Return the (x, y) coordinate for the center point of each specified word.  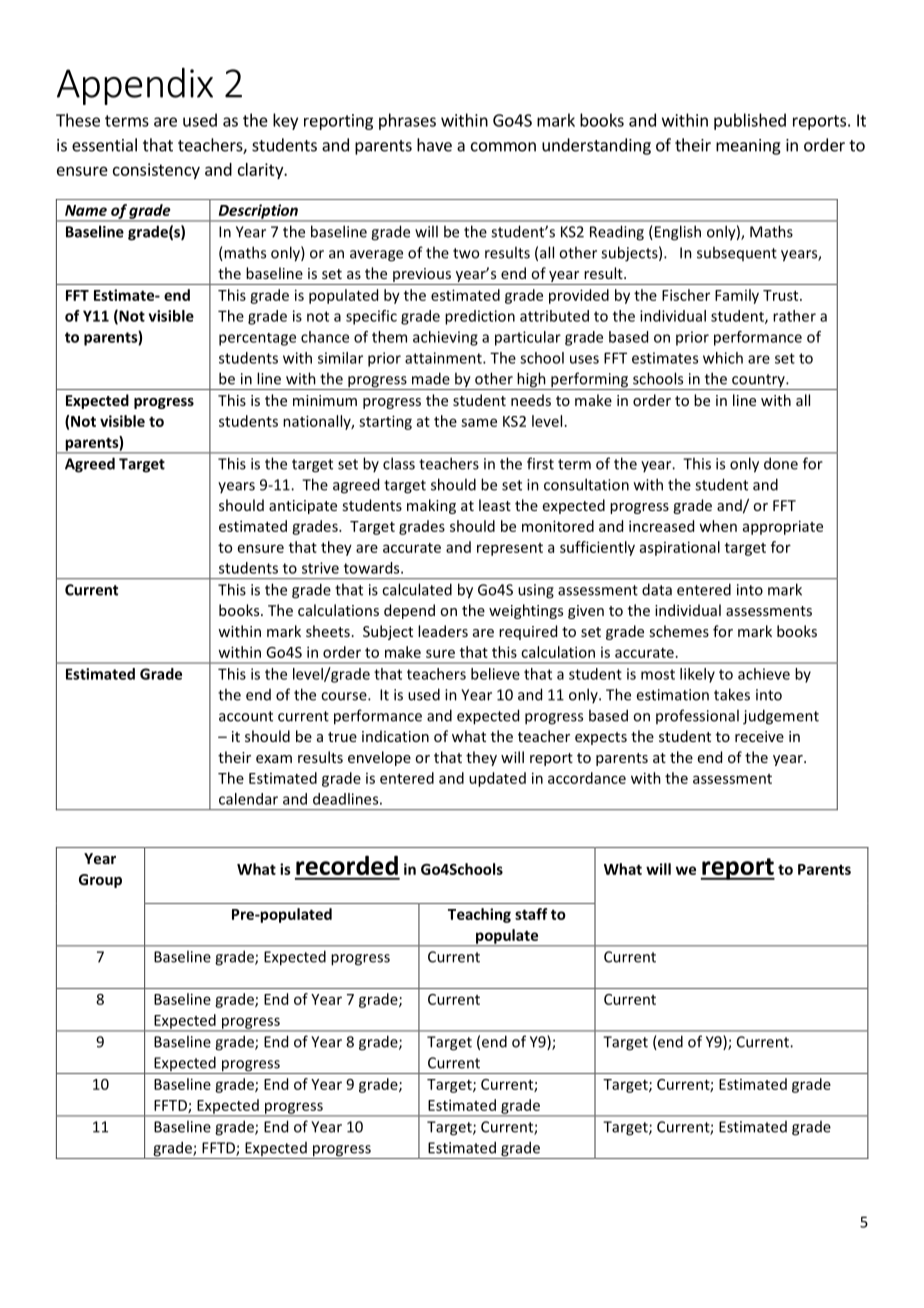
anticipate (303, 507)
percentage (257, 339)
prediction (480, 317)
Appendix (135, 86)
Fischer (686, 295)
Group (100, 881)
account (246, 716)
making (431, 506)
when (718, 526)
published (750, 121)
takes (732, 694)
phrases (407, 121)
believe (495, 674)
